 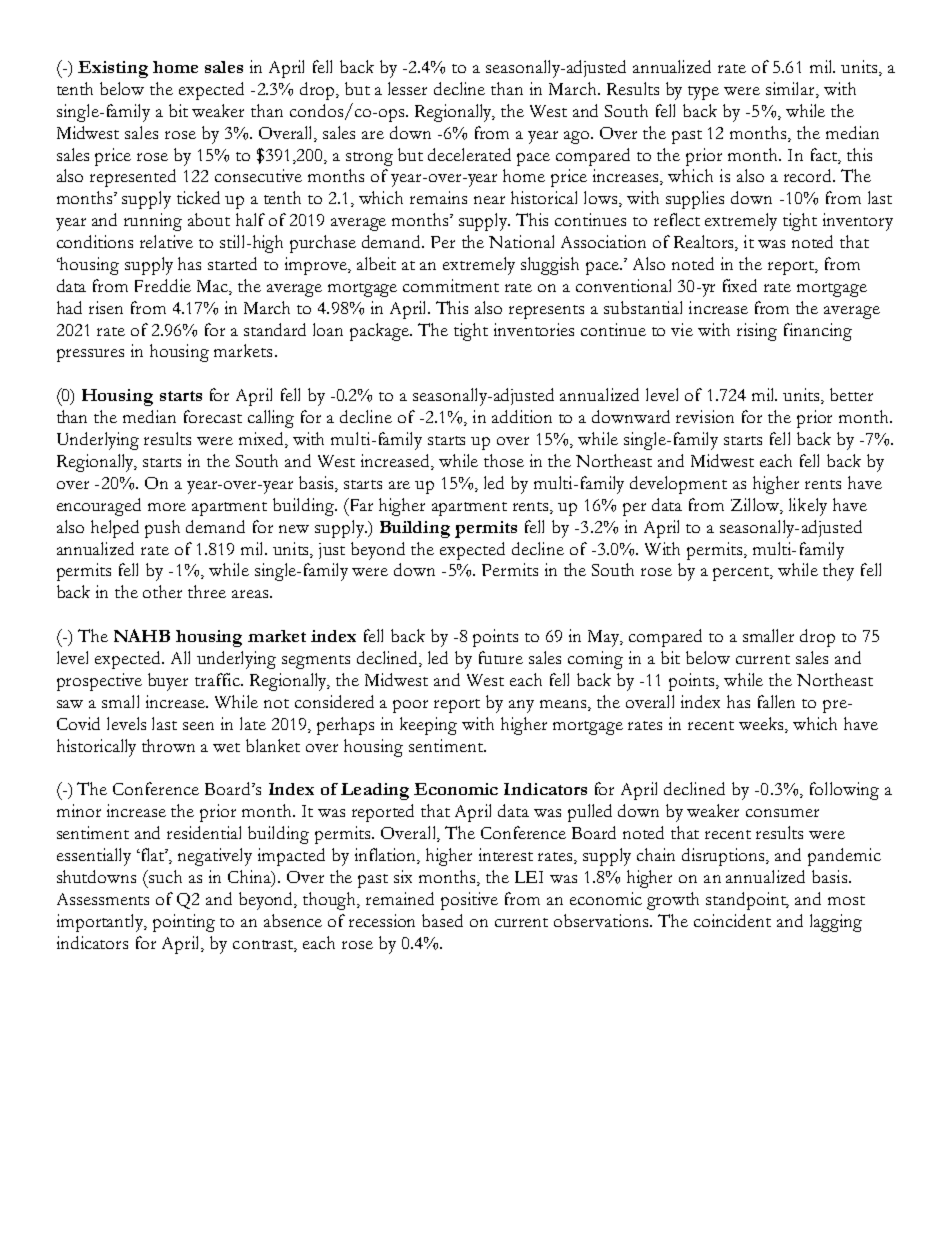 What do you see at coordinates (410, 706) in the page?
I see `poor` at bounding box center [410, 706].
